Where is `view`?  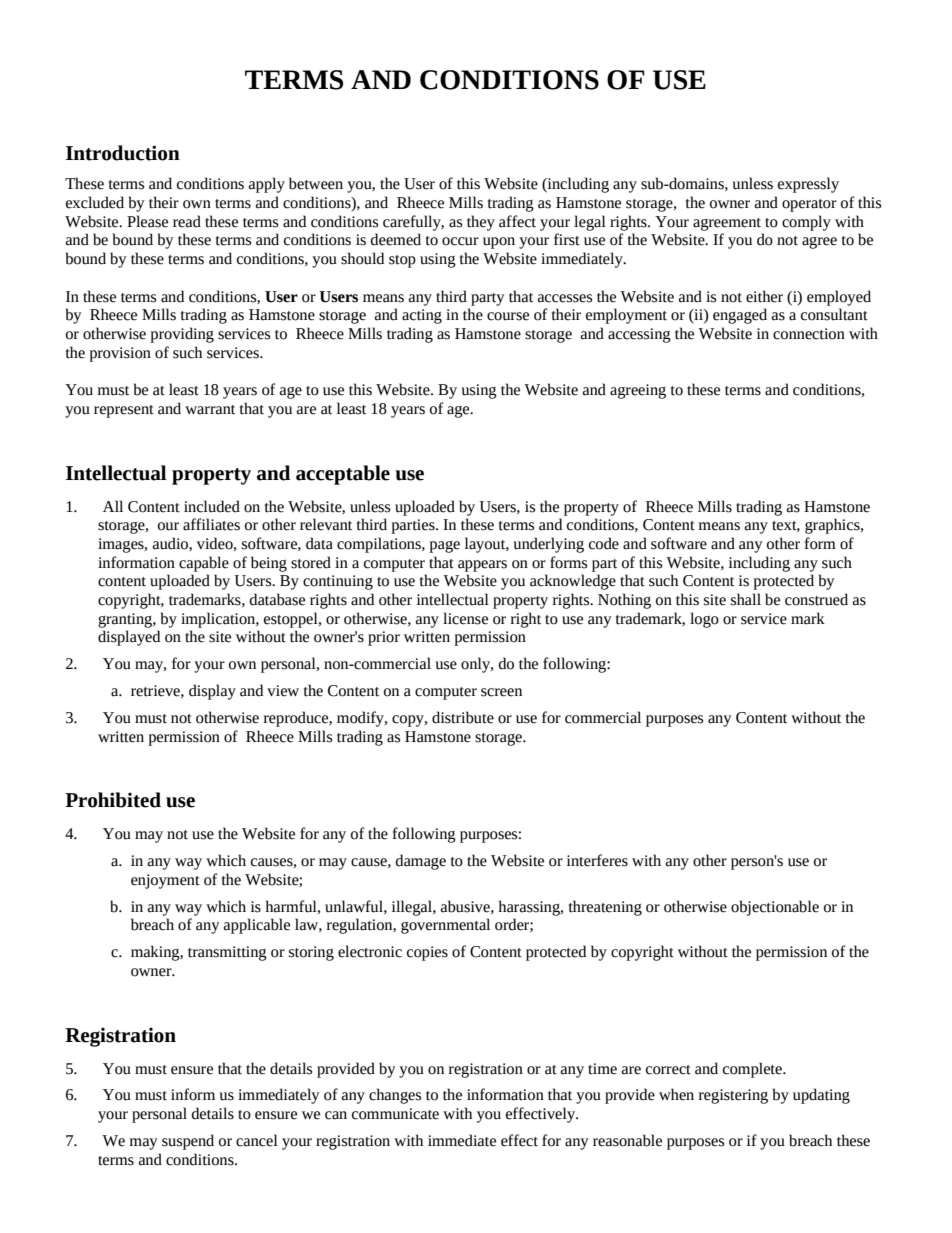 view is located at coordinates (283, 691).
